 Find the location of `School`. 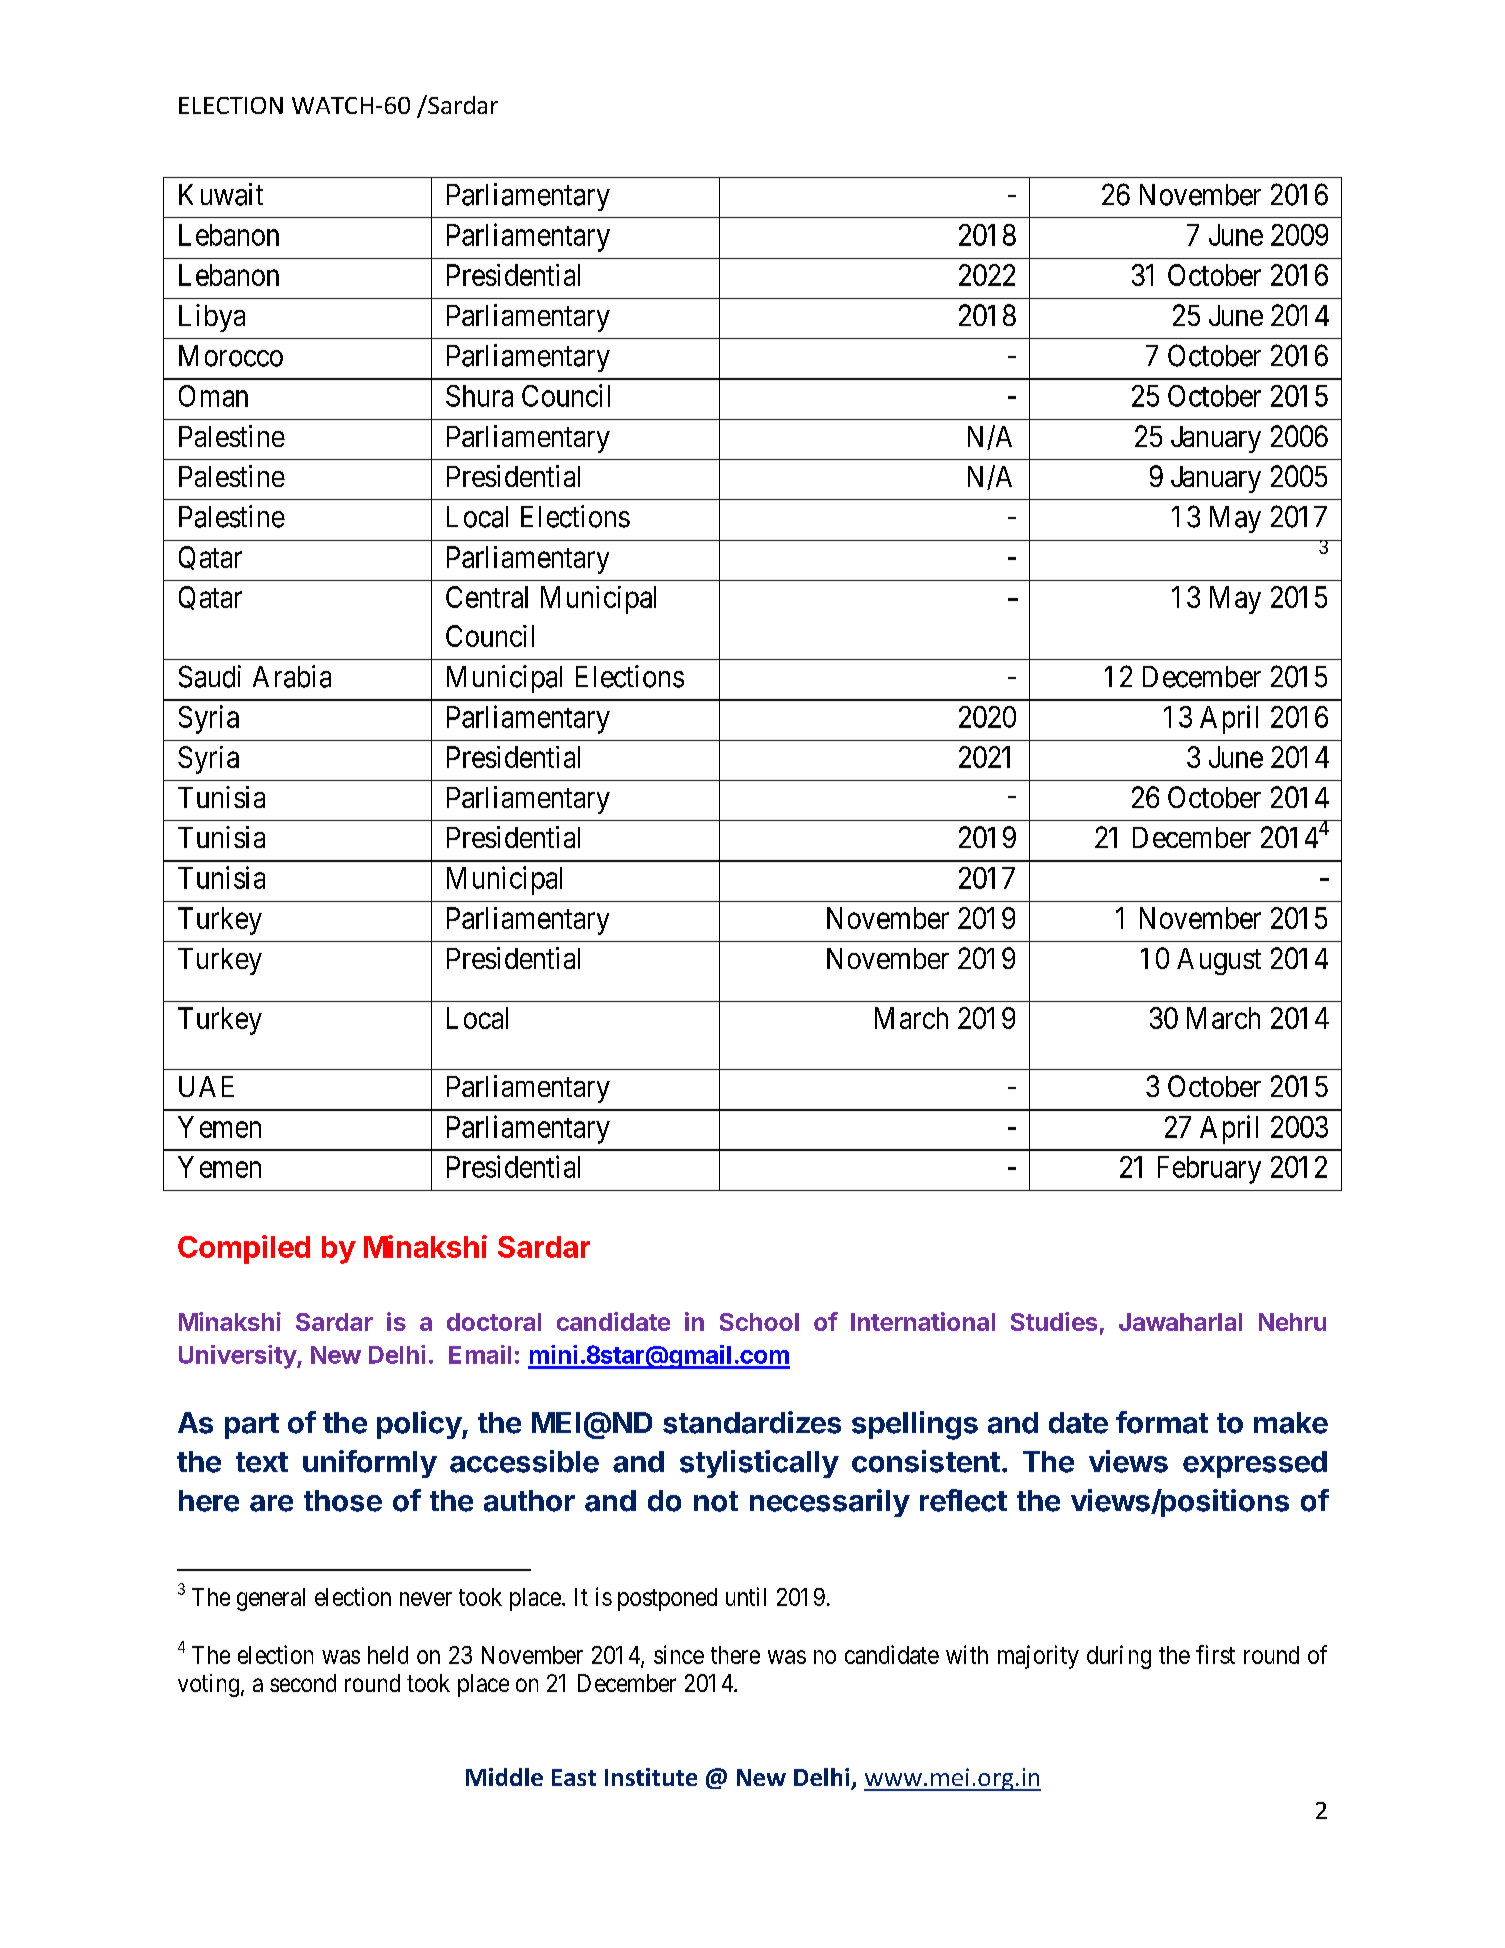

School is located at coordinates (759, 1322).
